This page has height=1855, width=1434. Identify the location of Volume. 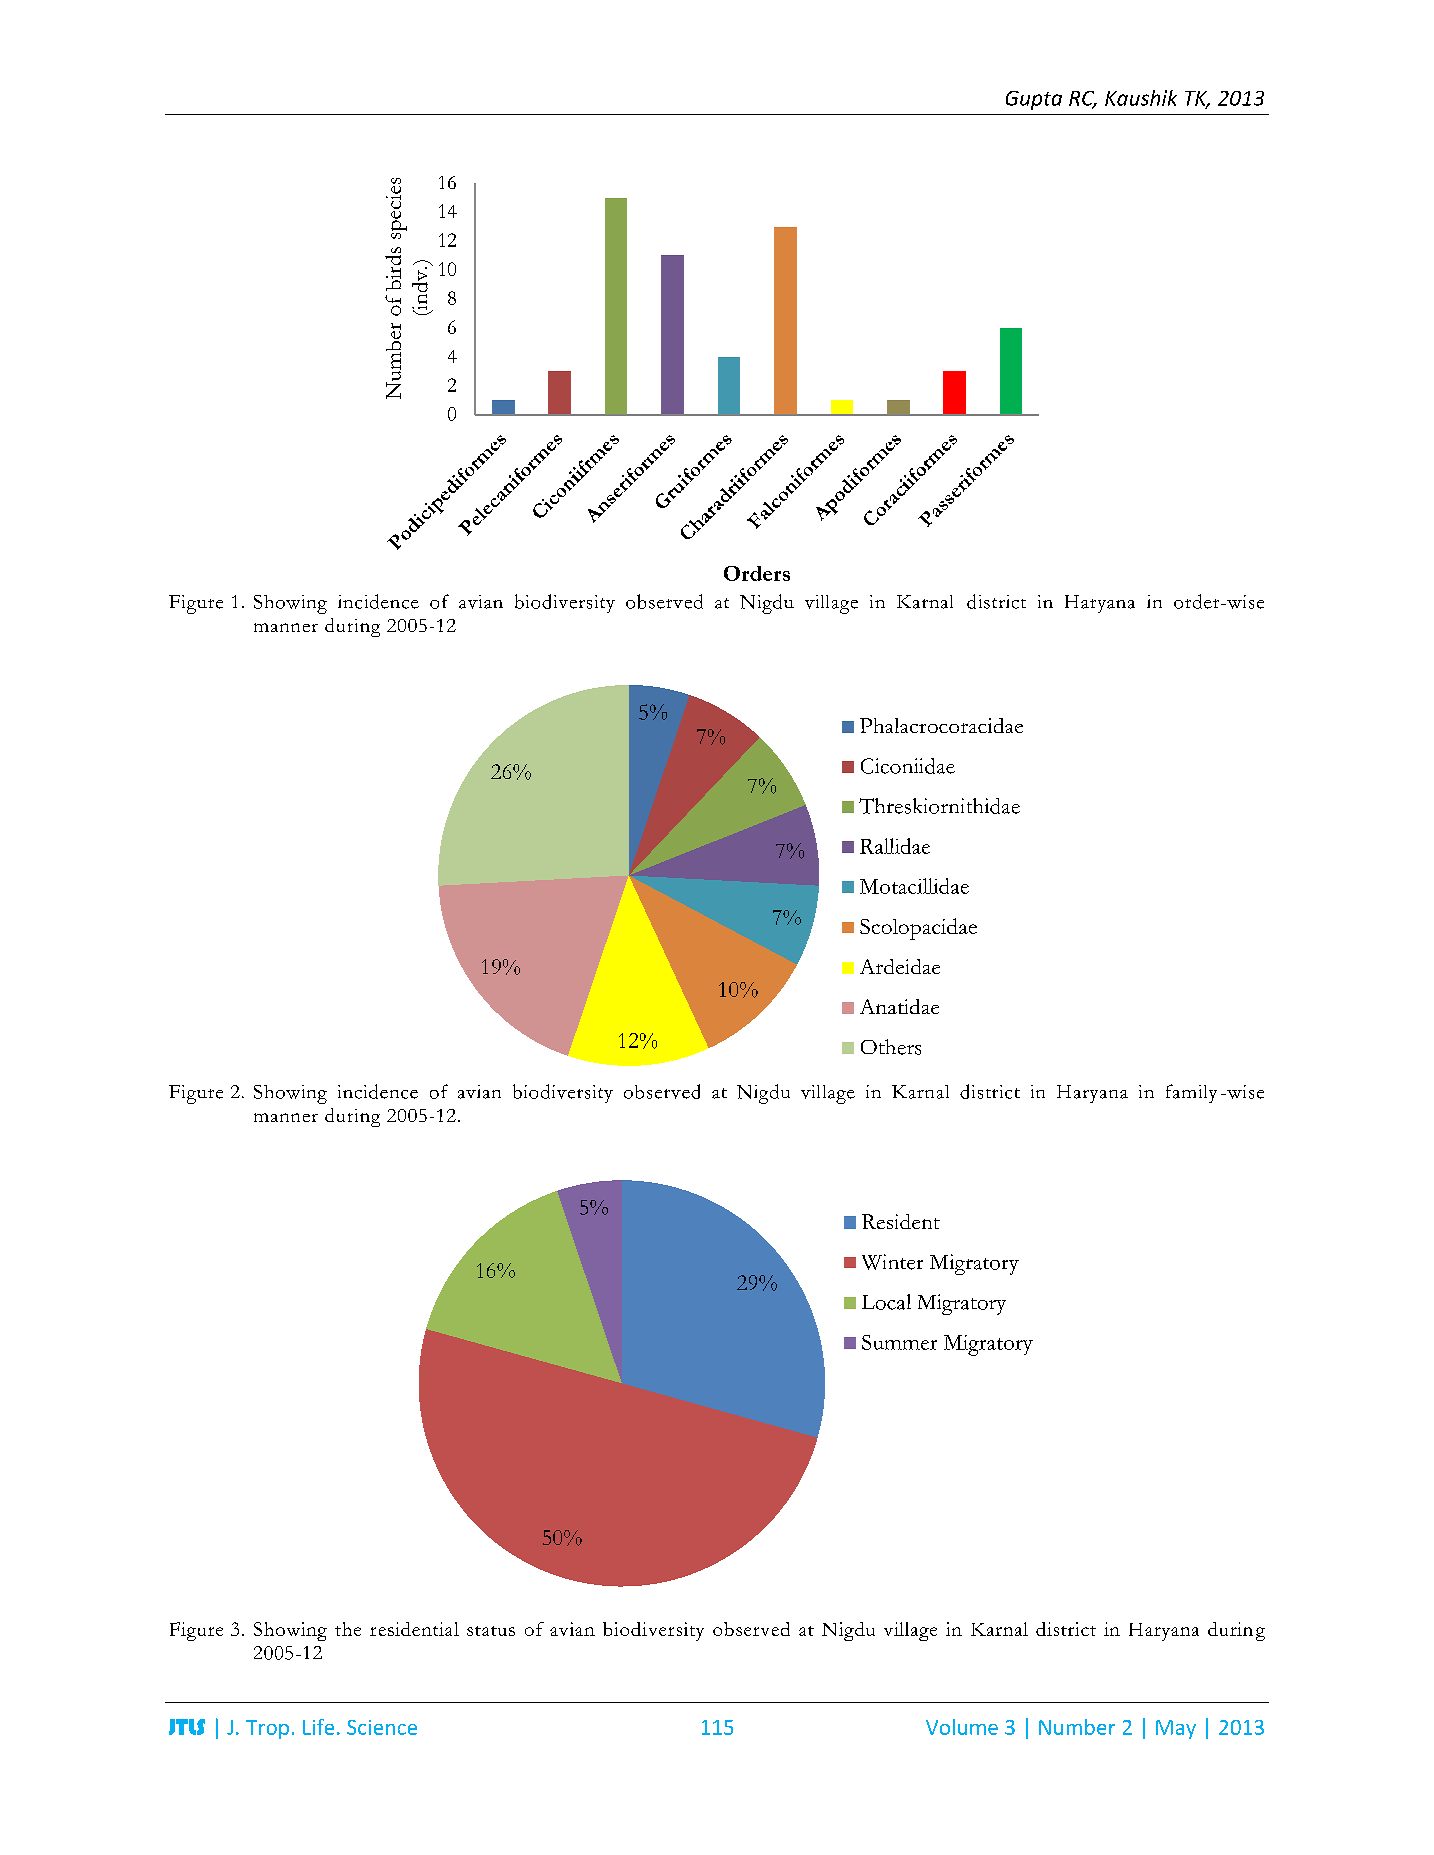
(962, 1727).
